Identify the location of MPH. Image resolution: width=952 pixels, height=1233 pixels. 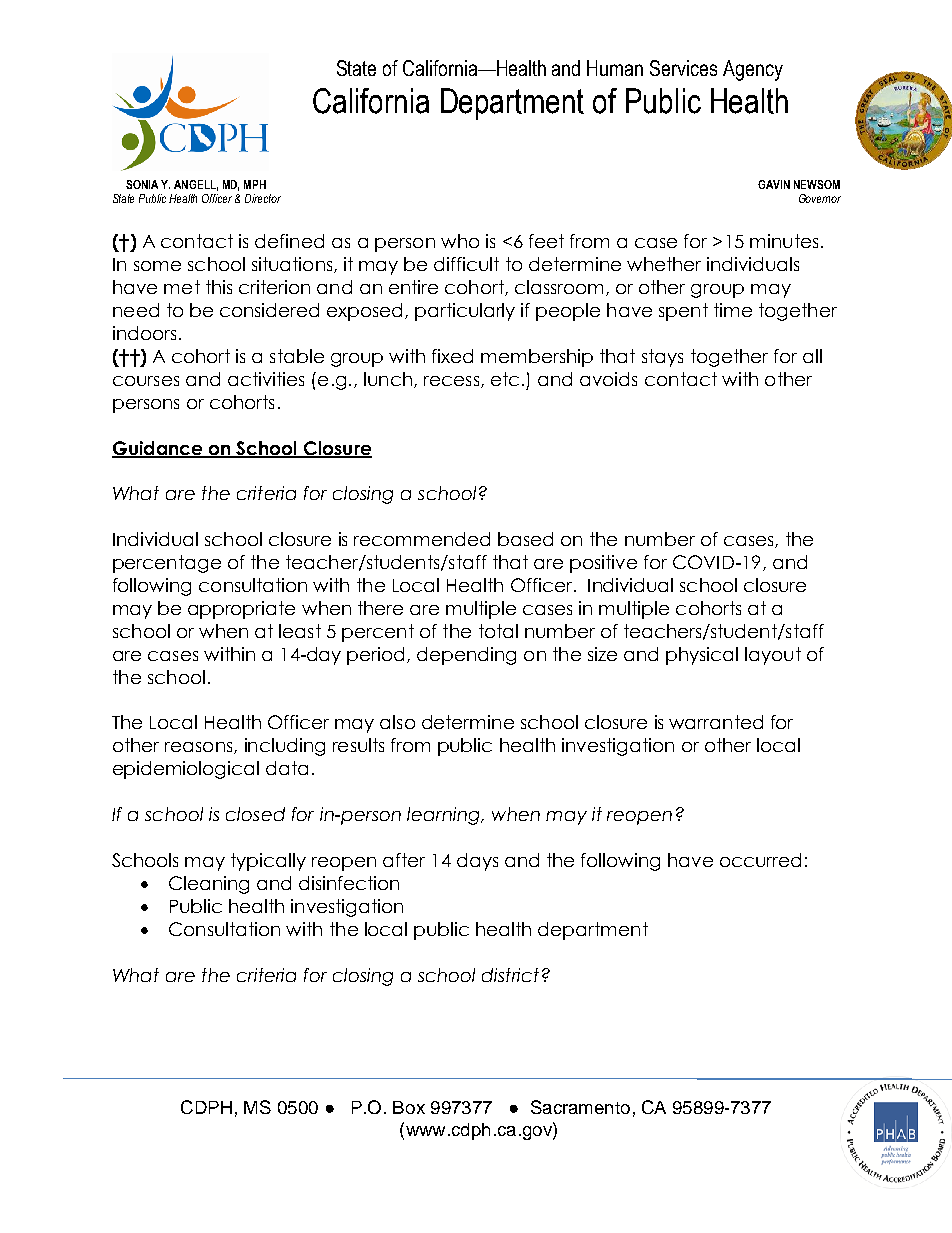
(255, 184).
